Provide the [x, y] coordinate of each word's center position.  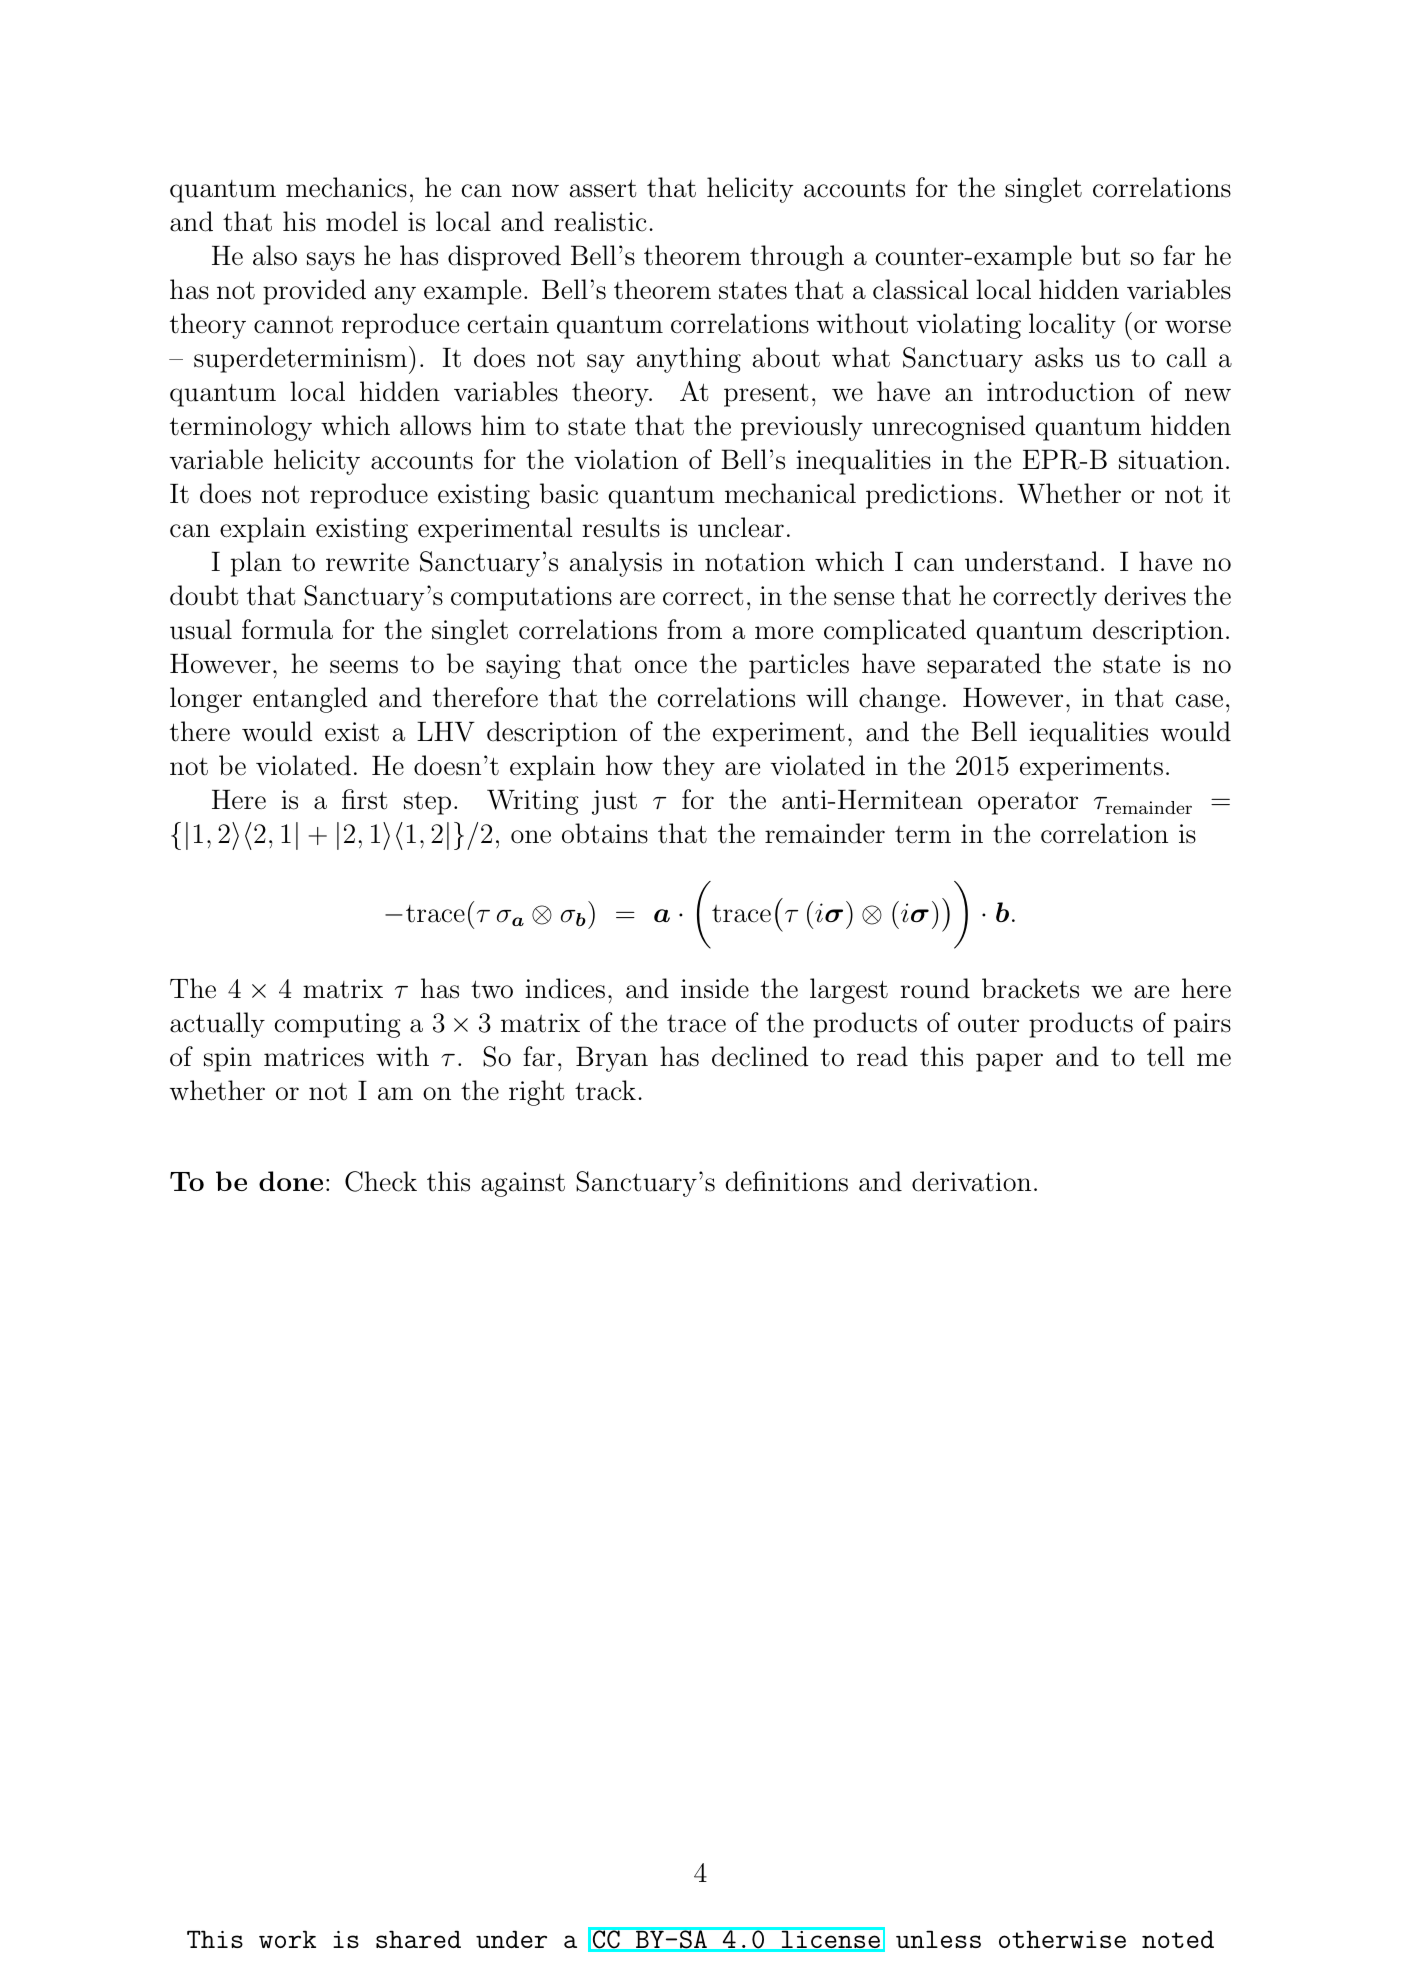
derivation [971, 1181]
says [331, 261]
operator [1028, 803]
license [831, 1939]
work [287, 1939]
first [364, 799]
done [291, 1181]
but [1100, 255]
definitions [787, 1181]
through [797, 258]
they [689, 768]
